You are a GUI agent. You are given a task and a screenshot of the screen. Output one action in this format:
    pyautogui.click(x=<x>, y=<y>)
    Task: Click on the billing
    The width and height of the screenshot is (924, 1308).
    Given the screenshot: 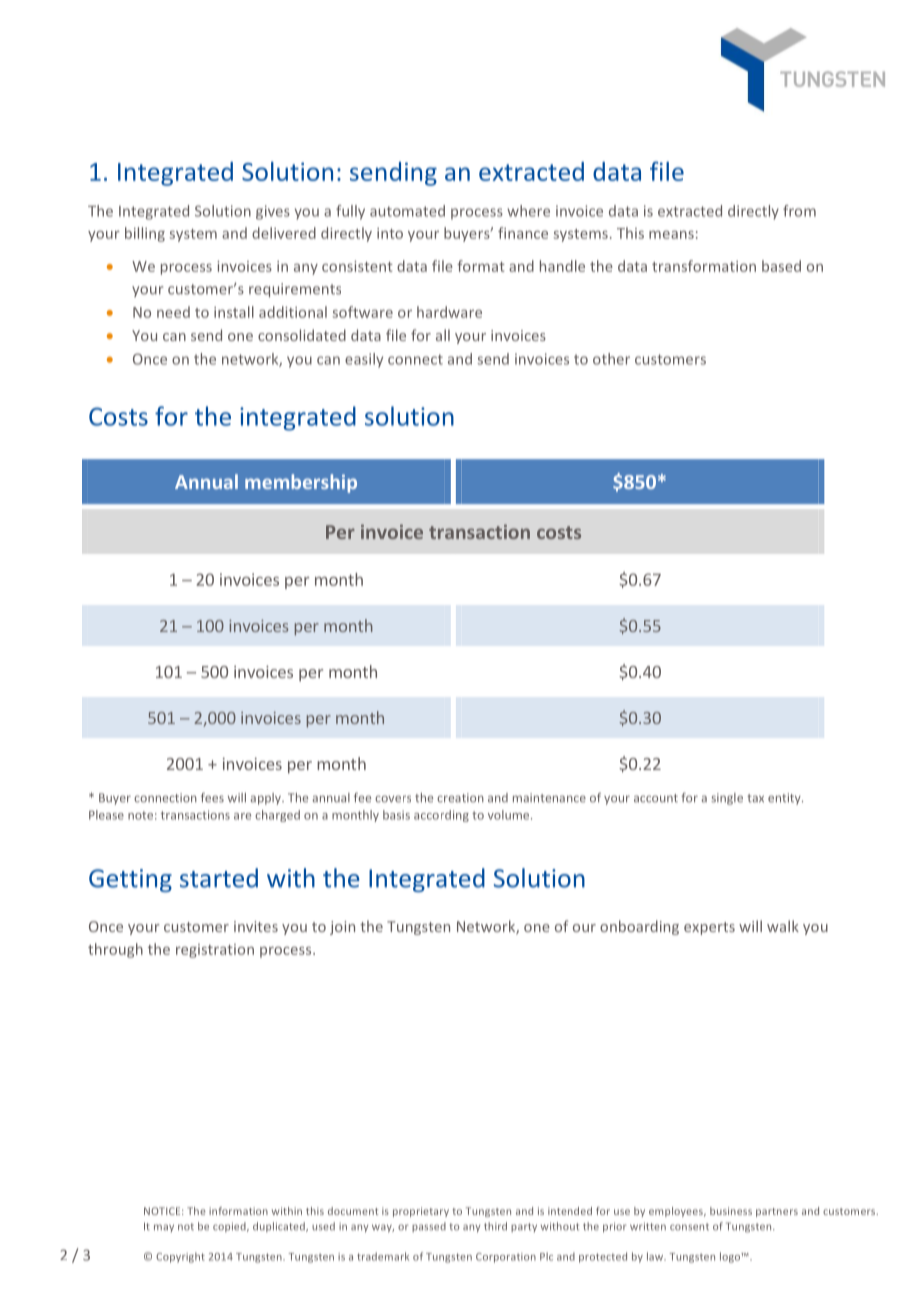 What is the action you would take?
    pyautogui.click(x=145, y=234)
